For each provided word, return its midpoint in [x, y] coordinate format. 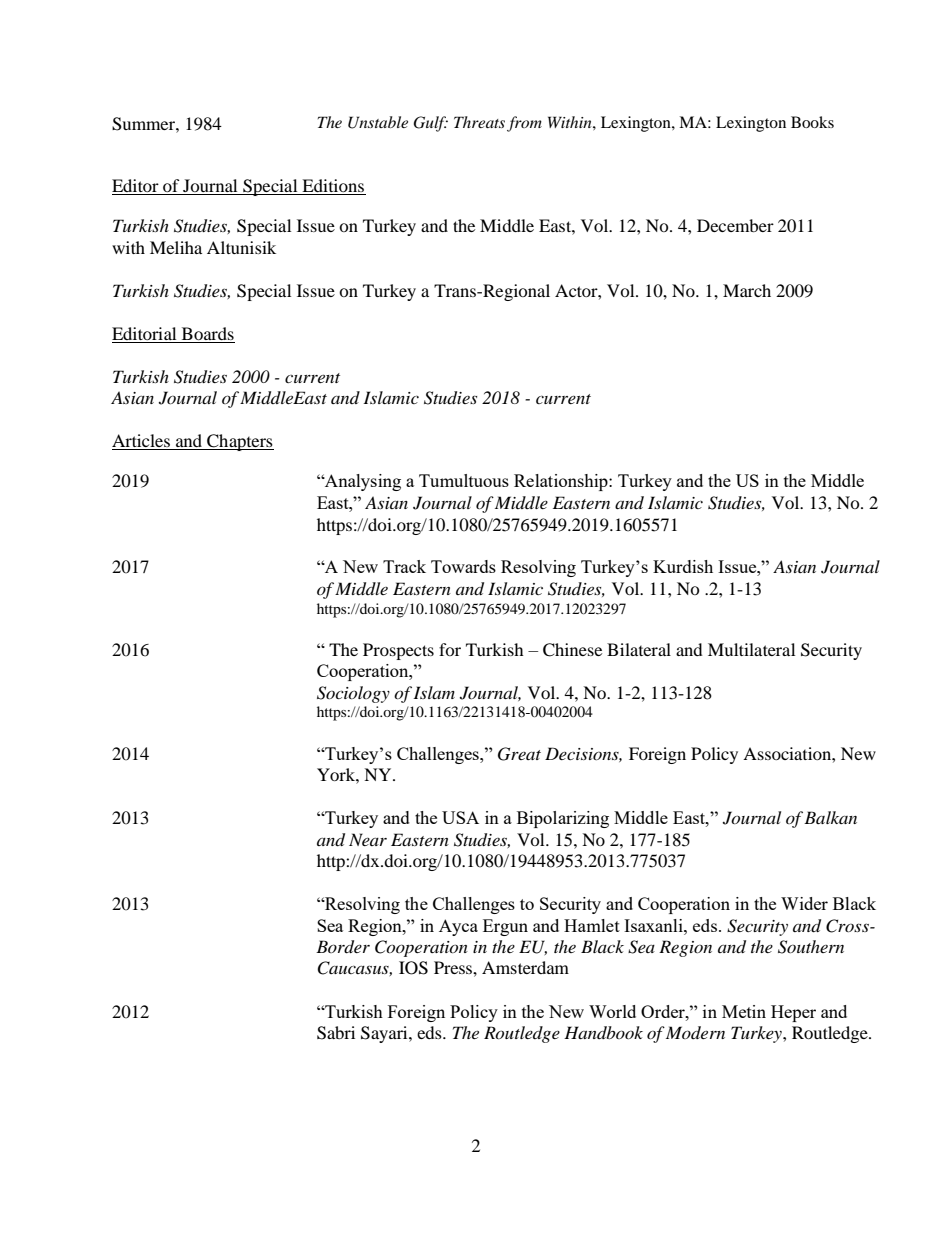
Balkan [830, 817]
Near [368, 839]
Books [812, 122]
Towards [463, 566]
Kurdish [683, 566]
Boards [207, 335]
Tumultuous [464, 480]
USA [460, 817]
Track [404, 566]
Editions [333, 187]
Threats [479, 122]
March [747, 290]
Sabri [336, 1033]
